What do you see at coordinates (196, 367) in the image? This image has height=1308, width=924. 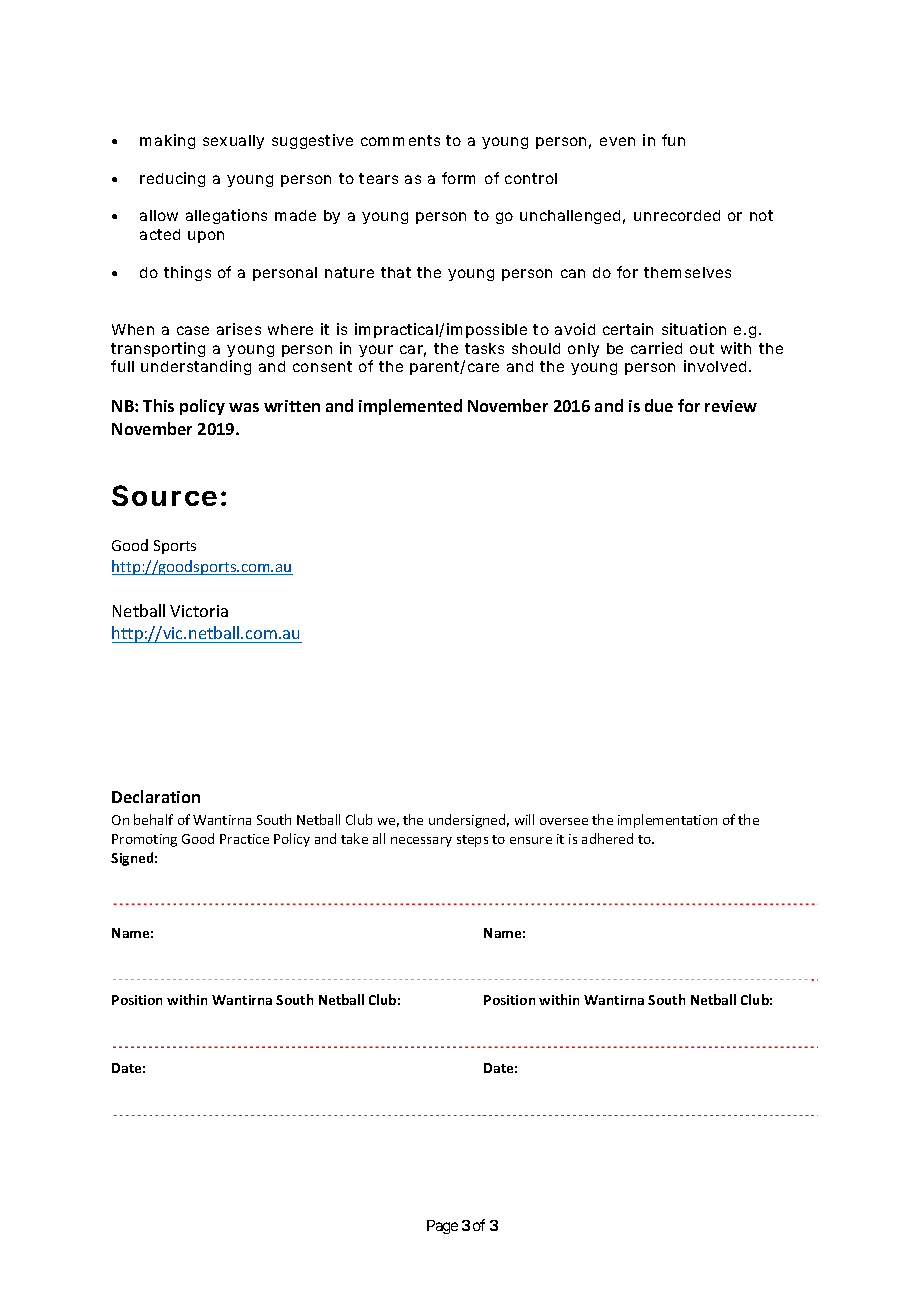 I see `understanding` at bounding box center [196, 367].
